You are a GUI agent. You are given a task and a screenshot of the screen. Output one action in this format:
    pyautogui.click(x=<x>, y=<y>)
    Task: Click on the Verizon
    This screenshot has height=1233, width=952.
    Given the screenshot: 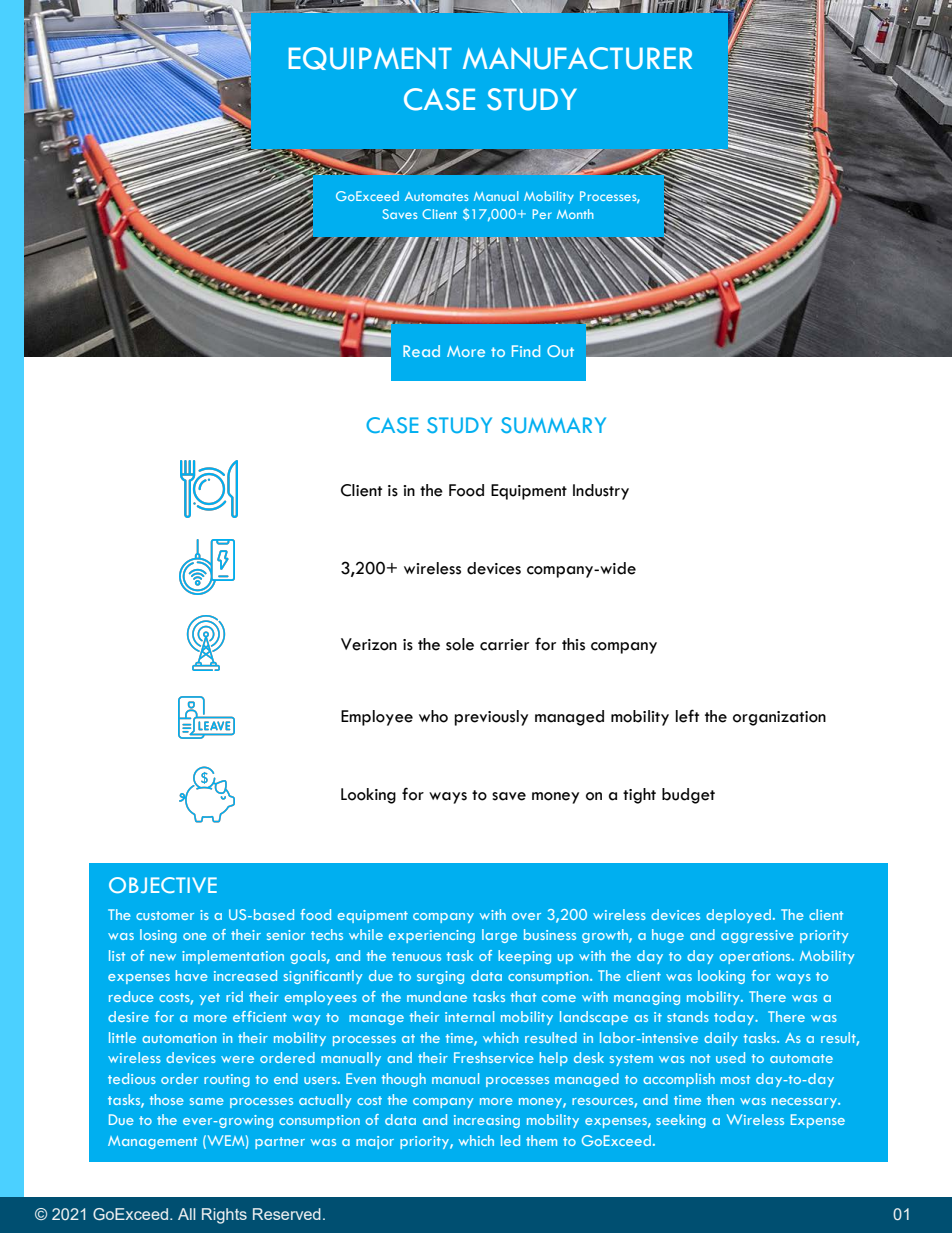 What is the action you would take?
    pyautogui.click(x=369, y=644)
